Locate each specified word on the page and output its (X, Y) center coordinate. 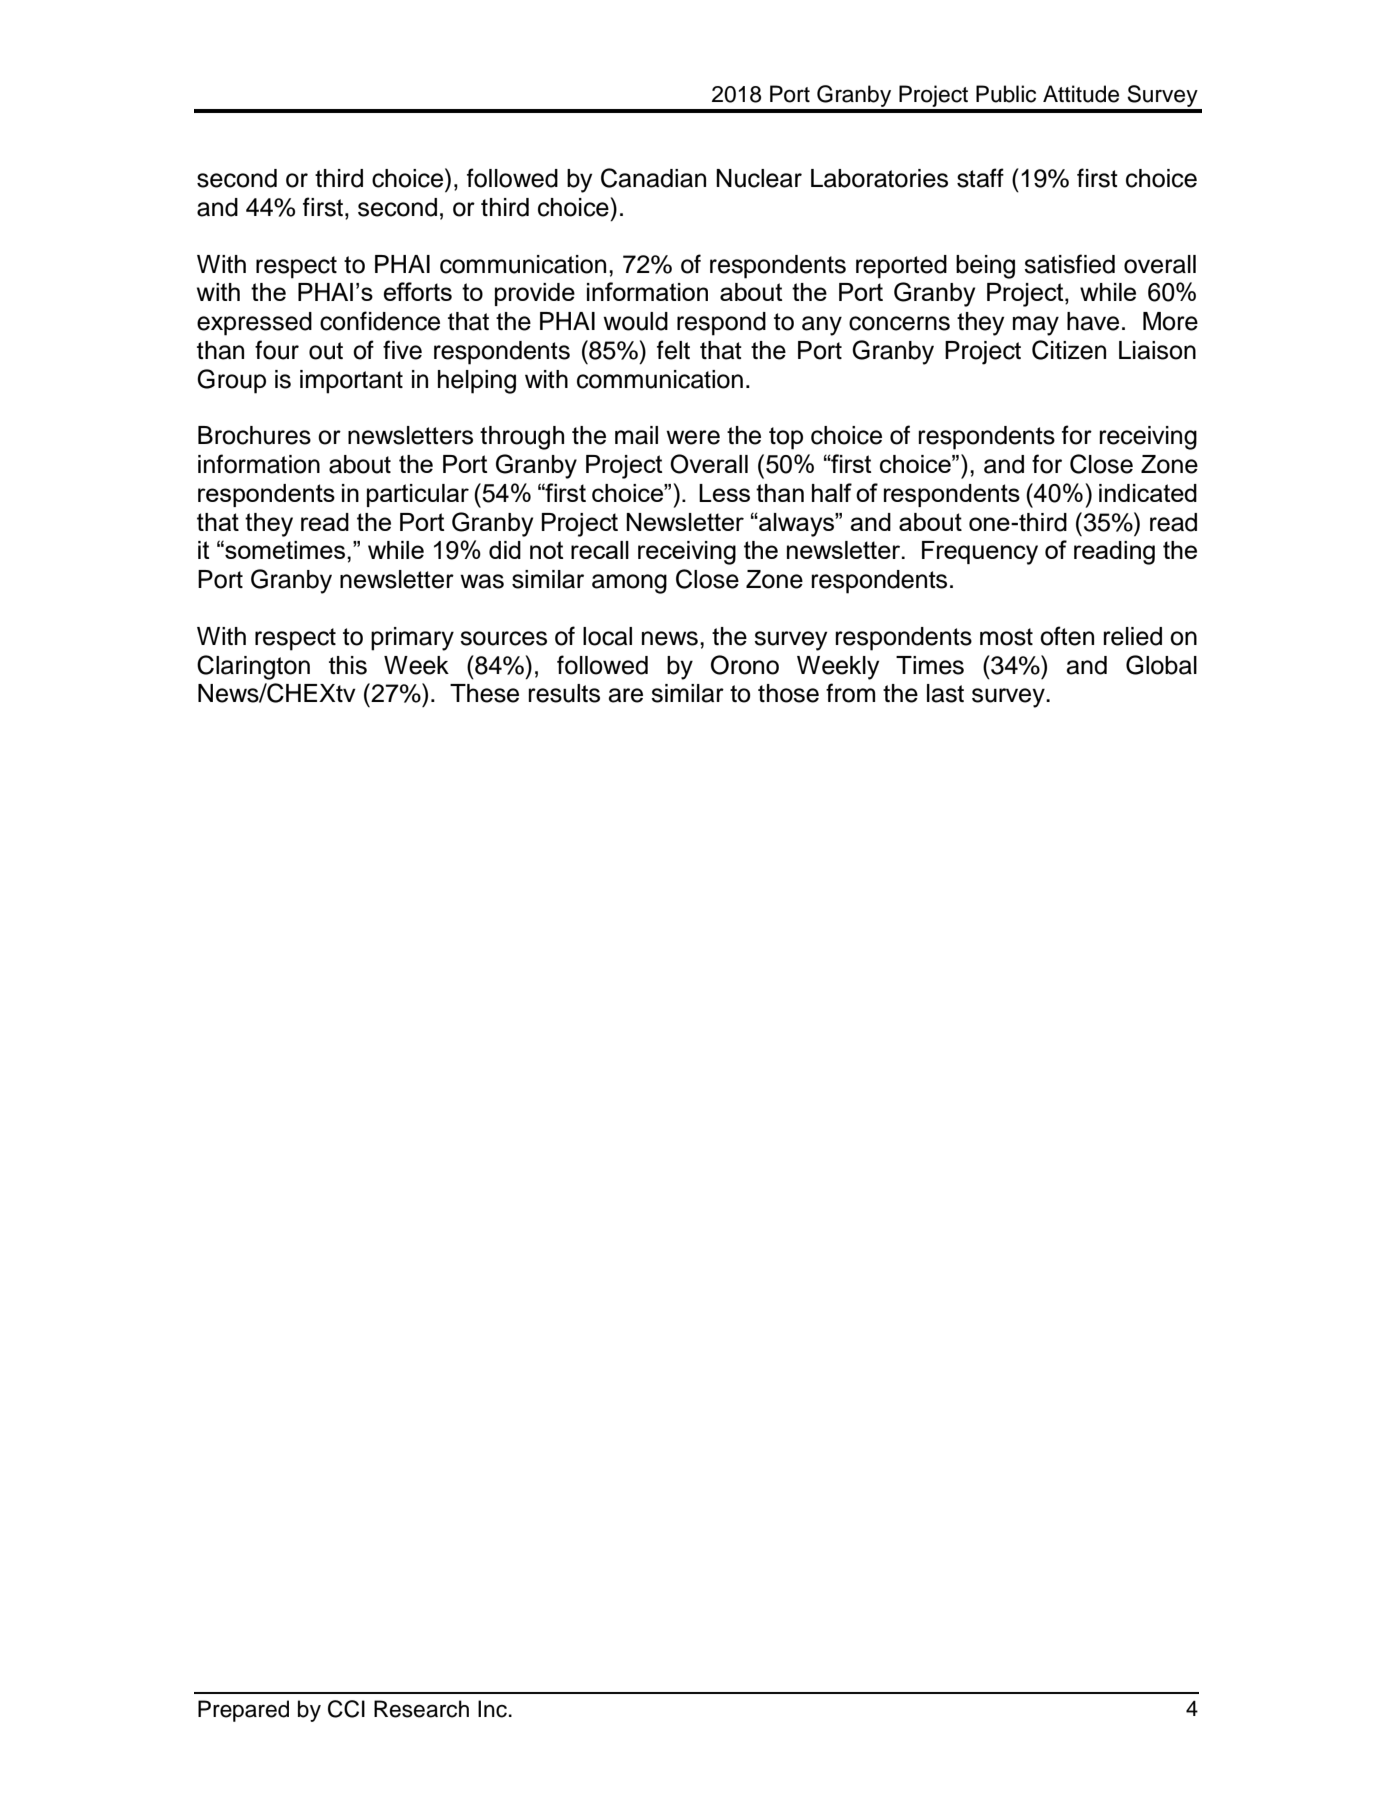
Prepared (243, 1711)
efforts (417, 291)
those (788, 693)
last (945, 693)
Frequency (980, 553)
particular (418, 495)
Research (421, 1709)
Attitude (1081, 94)
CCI (346, 1709)
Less (724, 493)
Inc (492, 1709)
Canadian (653, 178)
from (850, 693)
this (348, 665)
